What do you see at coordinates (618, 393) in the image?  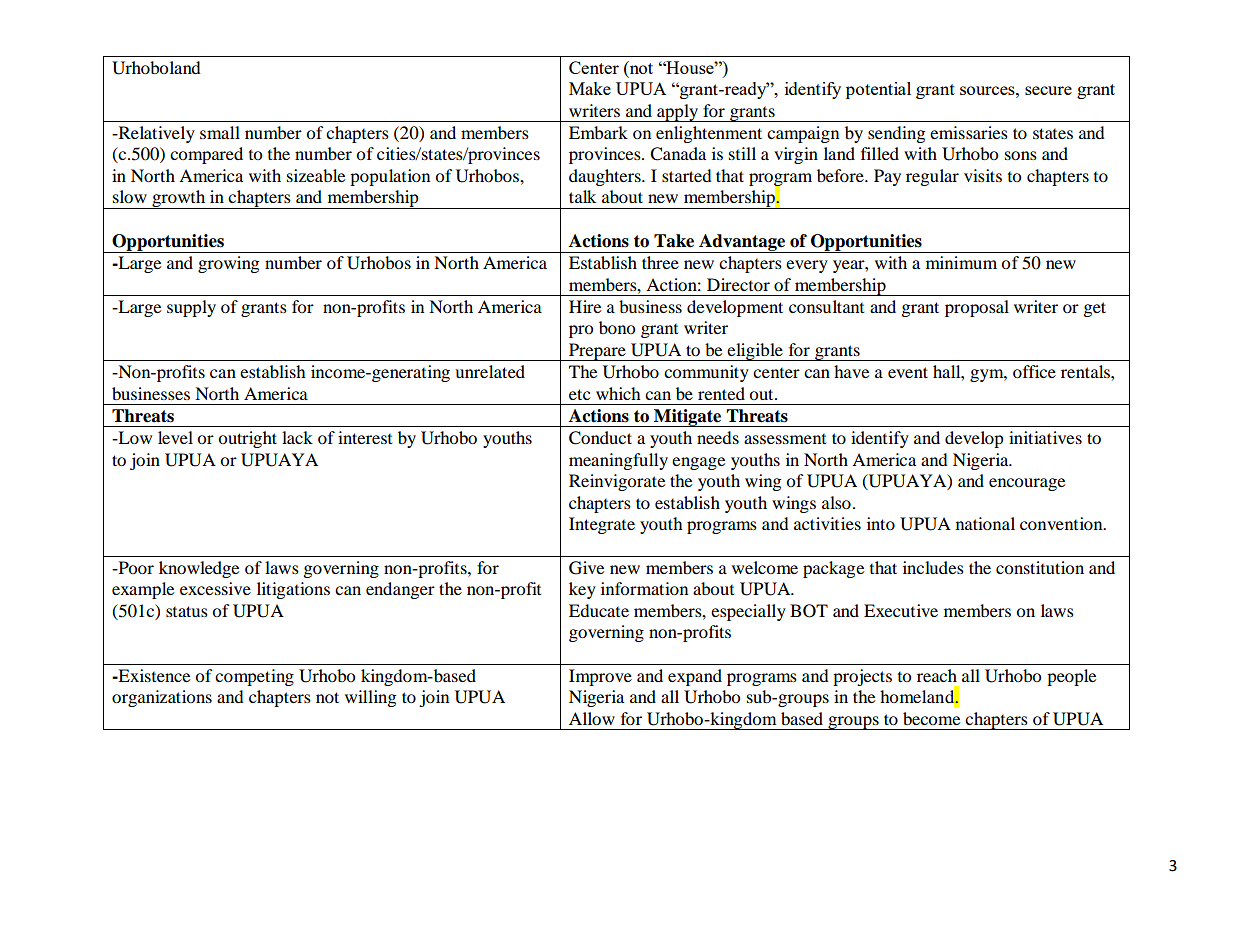 I see `which` at bounding box center [618, 393].
